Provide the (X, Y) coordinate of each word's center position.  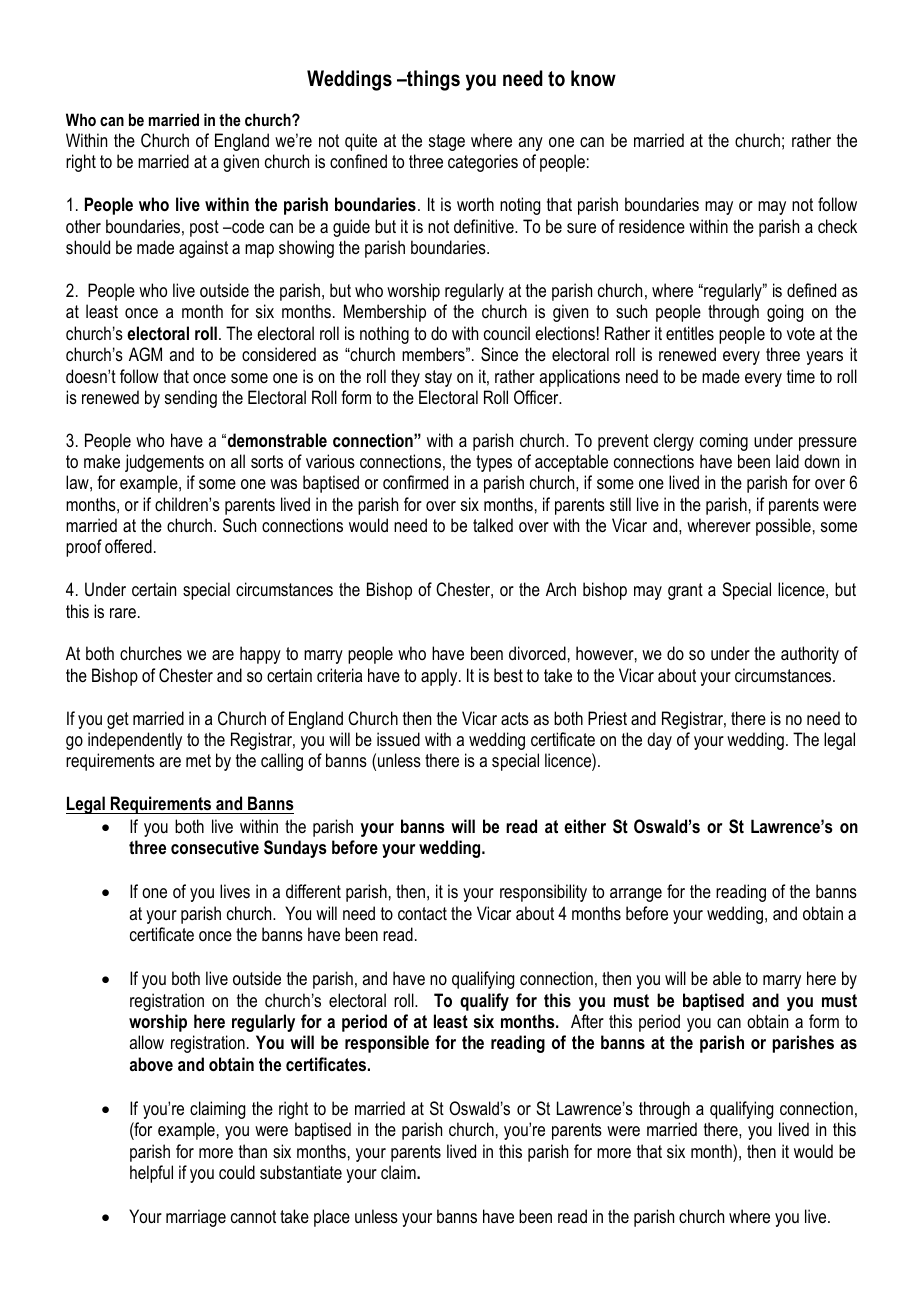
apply (440, 677)
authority (810, 655)
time (801, 376)
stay (438, 378)
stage (447, 142)
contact (422, 913)
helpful (151, 1174)
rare (123, 613)
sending (191, 399)
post (204, 228)
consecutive (215, 847)
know (593, 78)
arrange (636, 895)
